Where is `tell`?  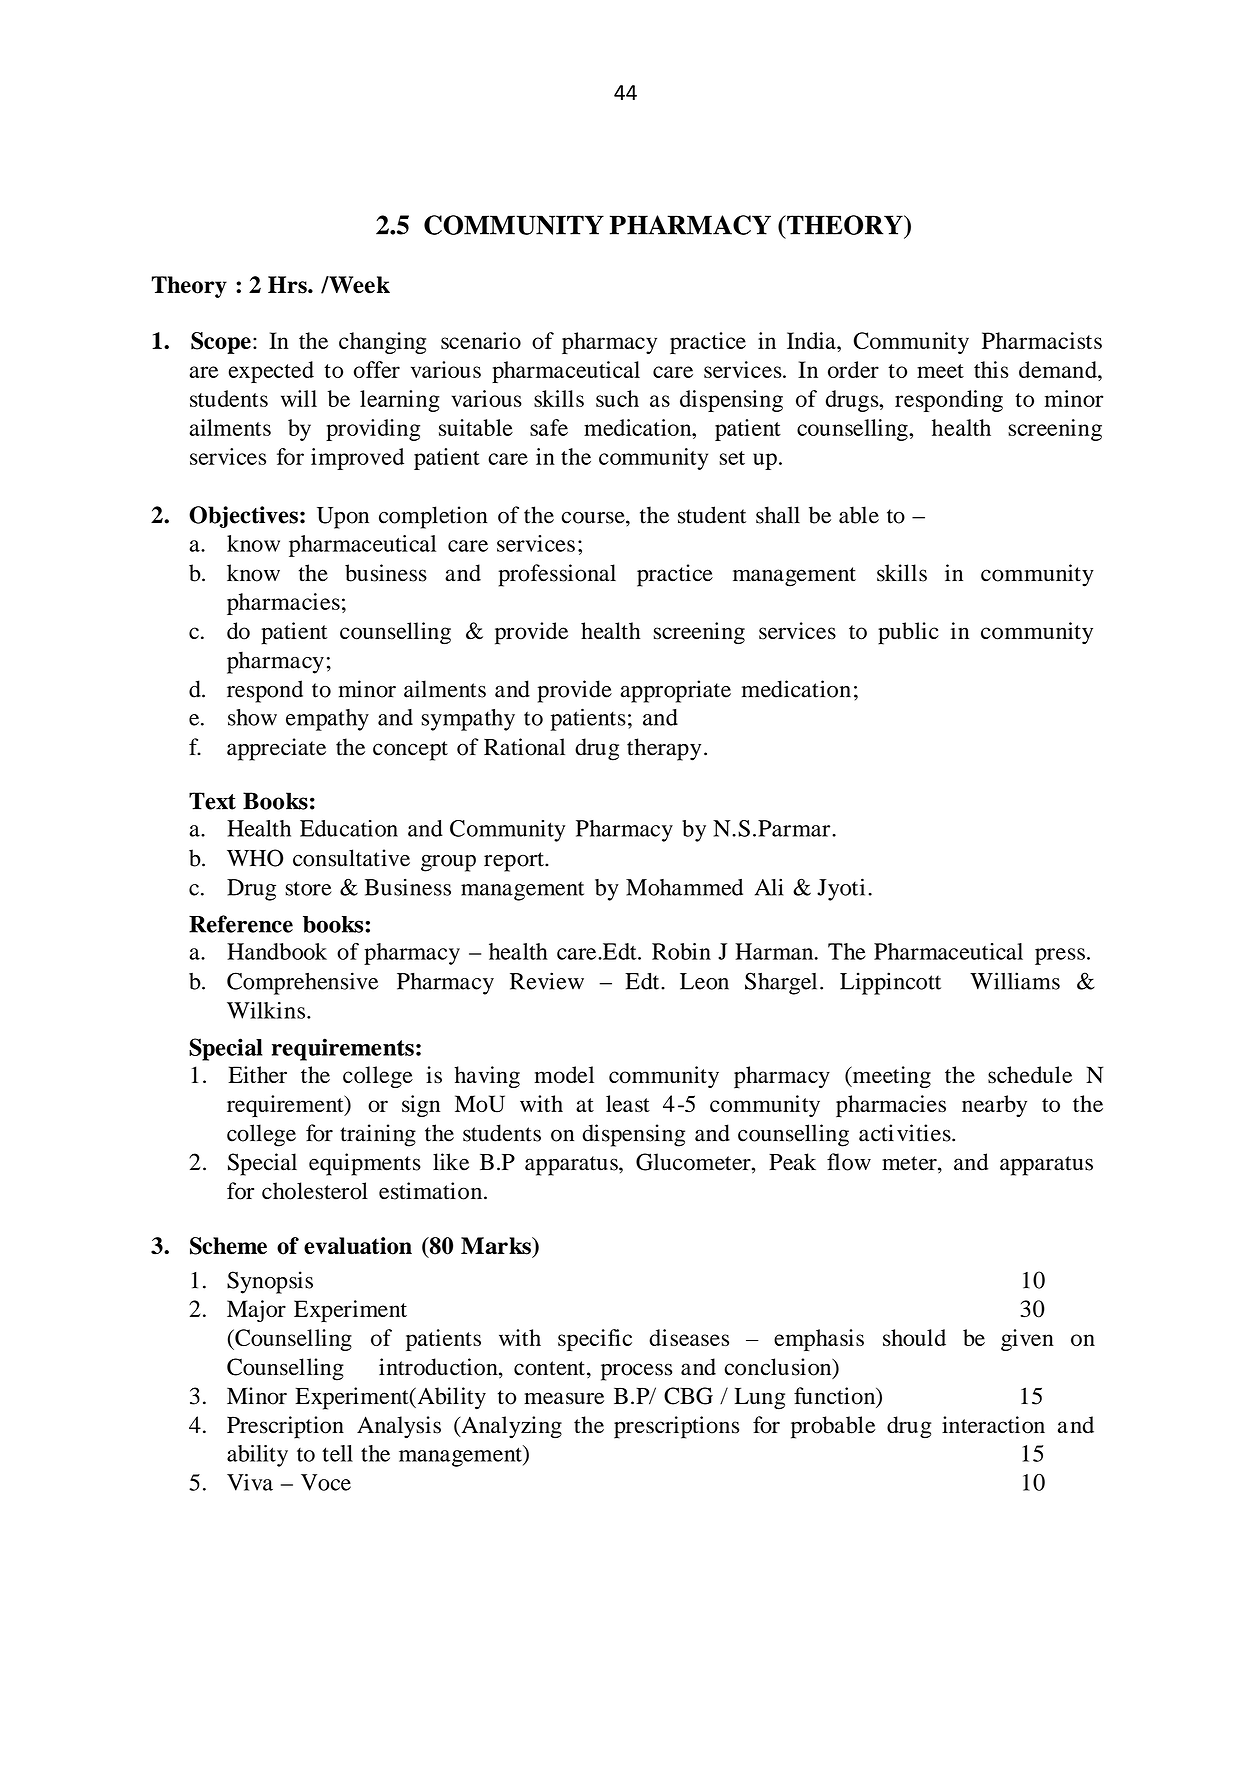 tell is located at coordinates (337, 1453).
